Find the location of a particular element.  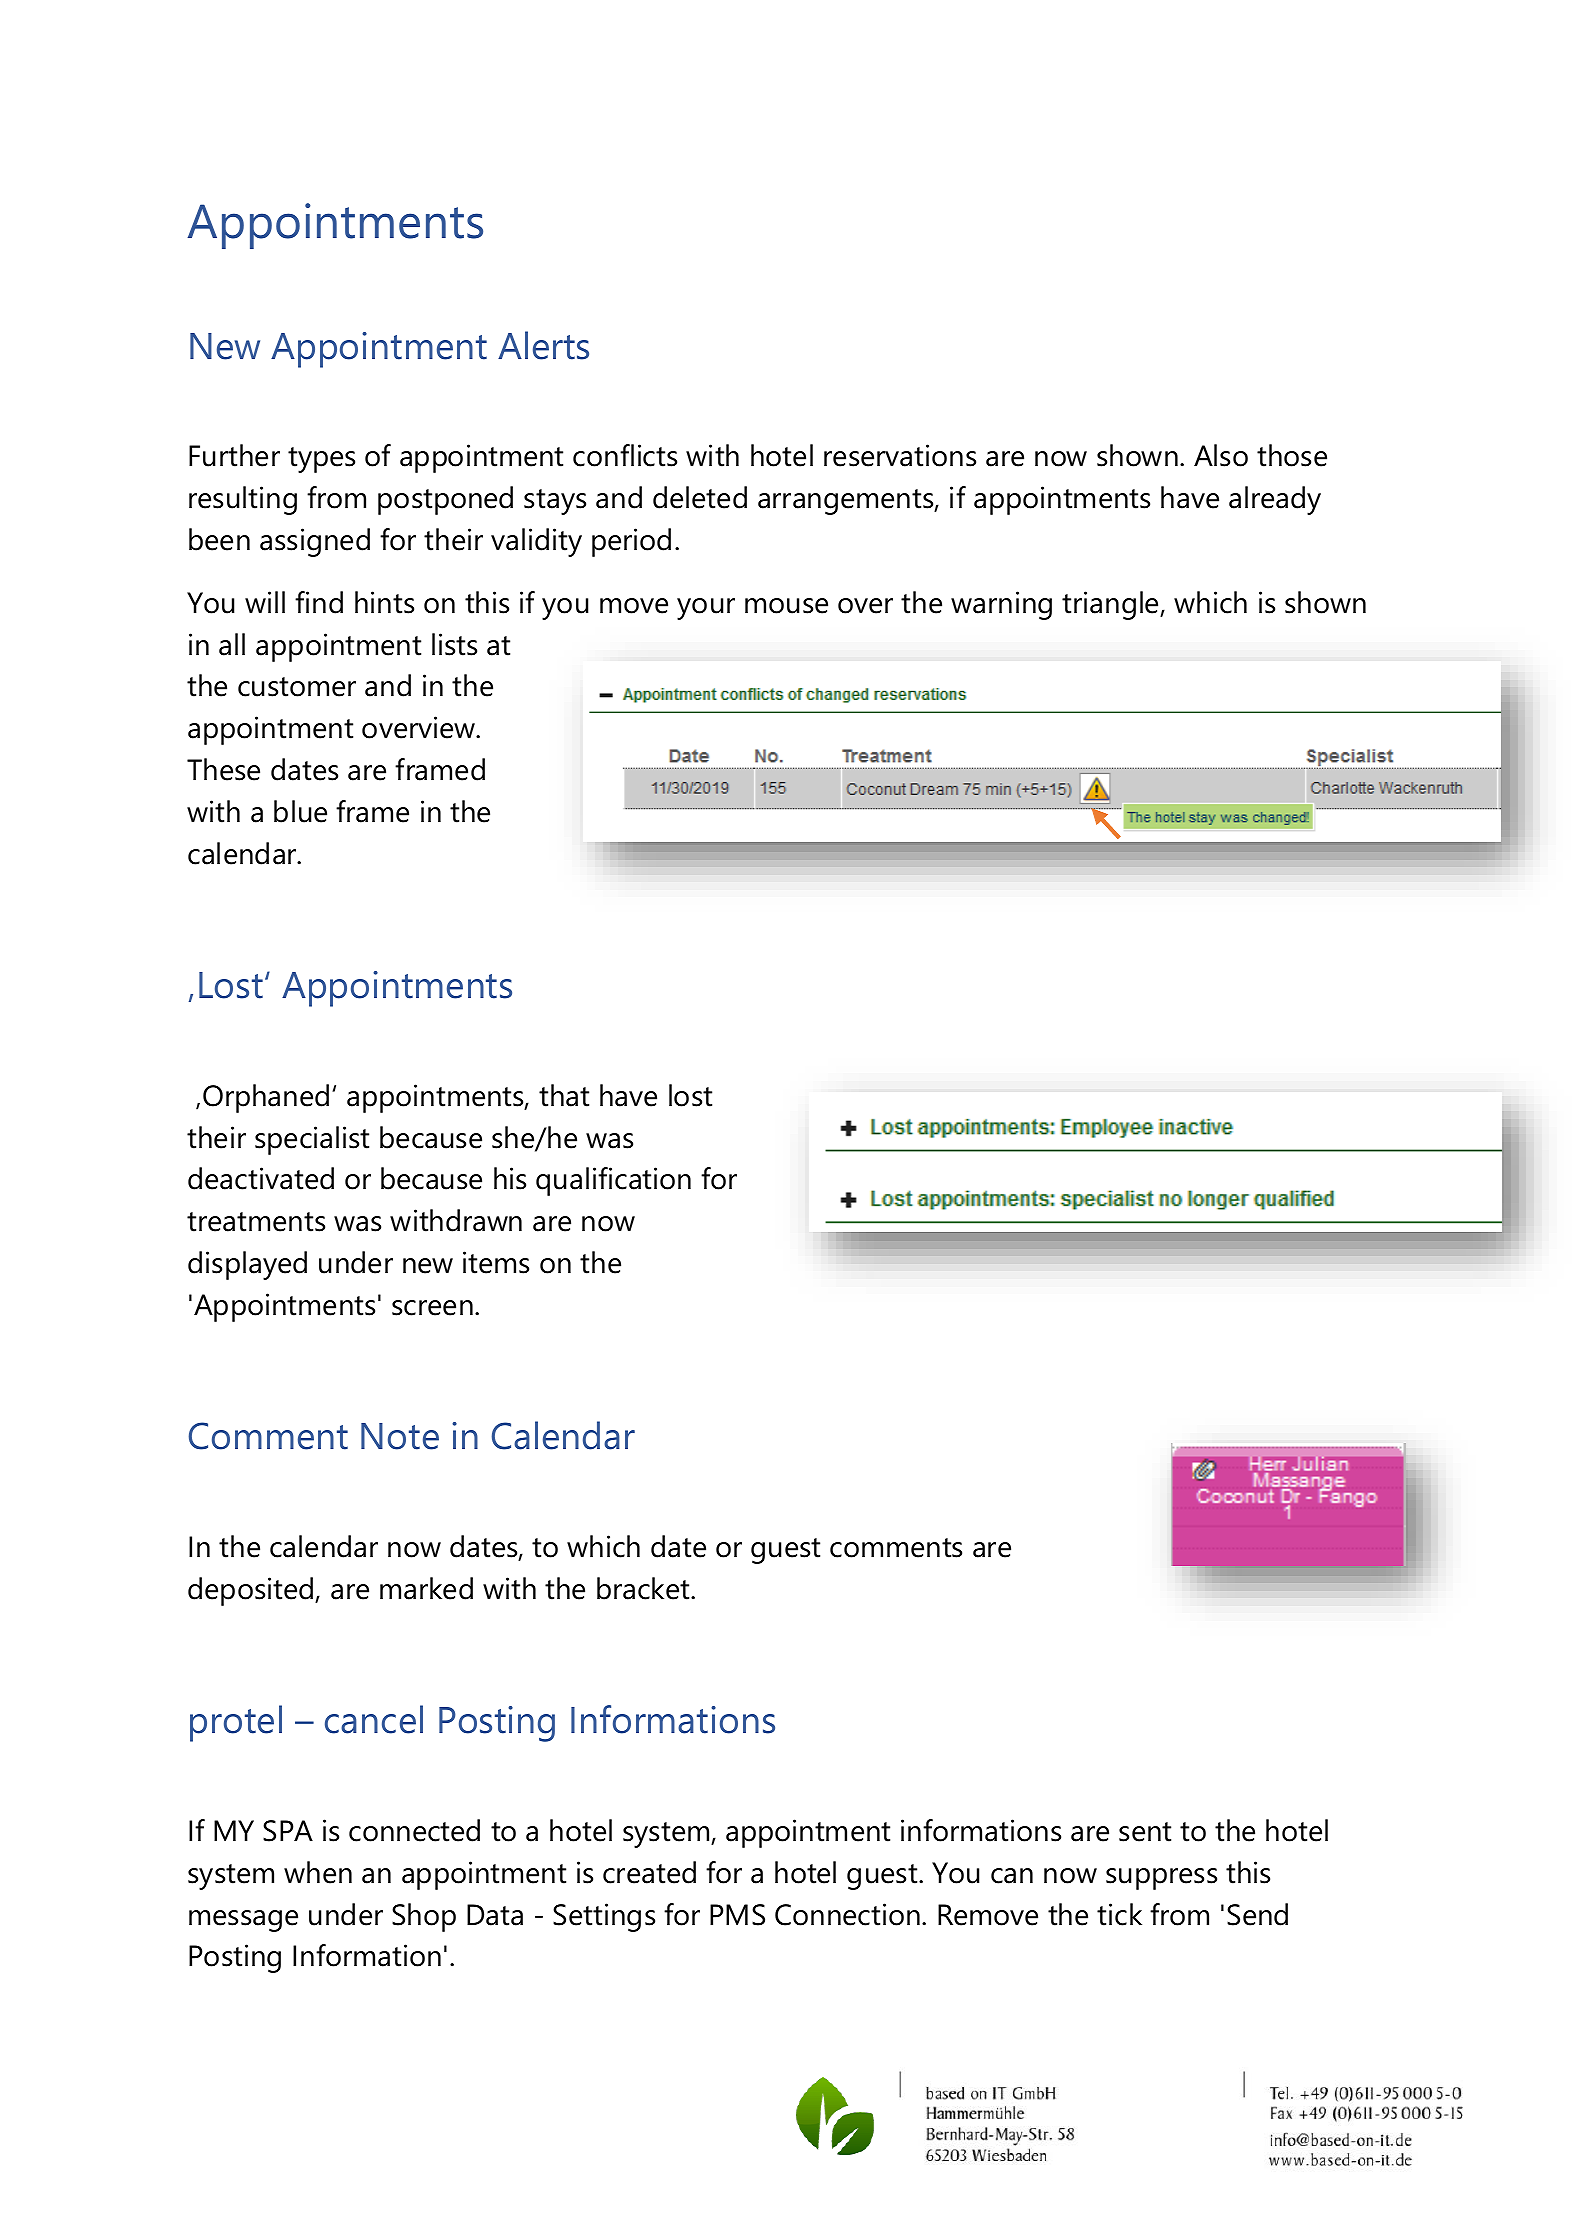

screen is located at coordinates (432, 1308).
